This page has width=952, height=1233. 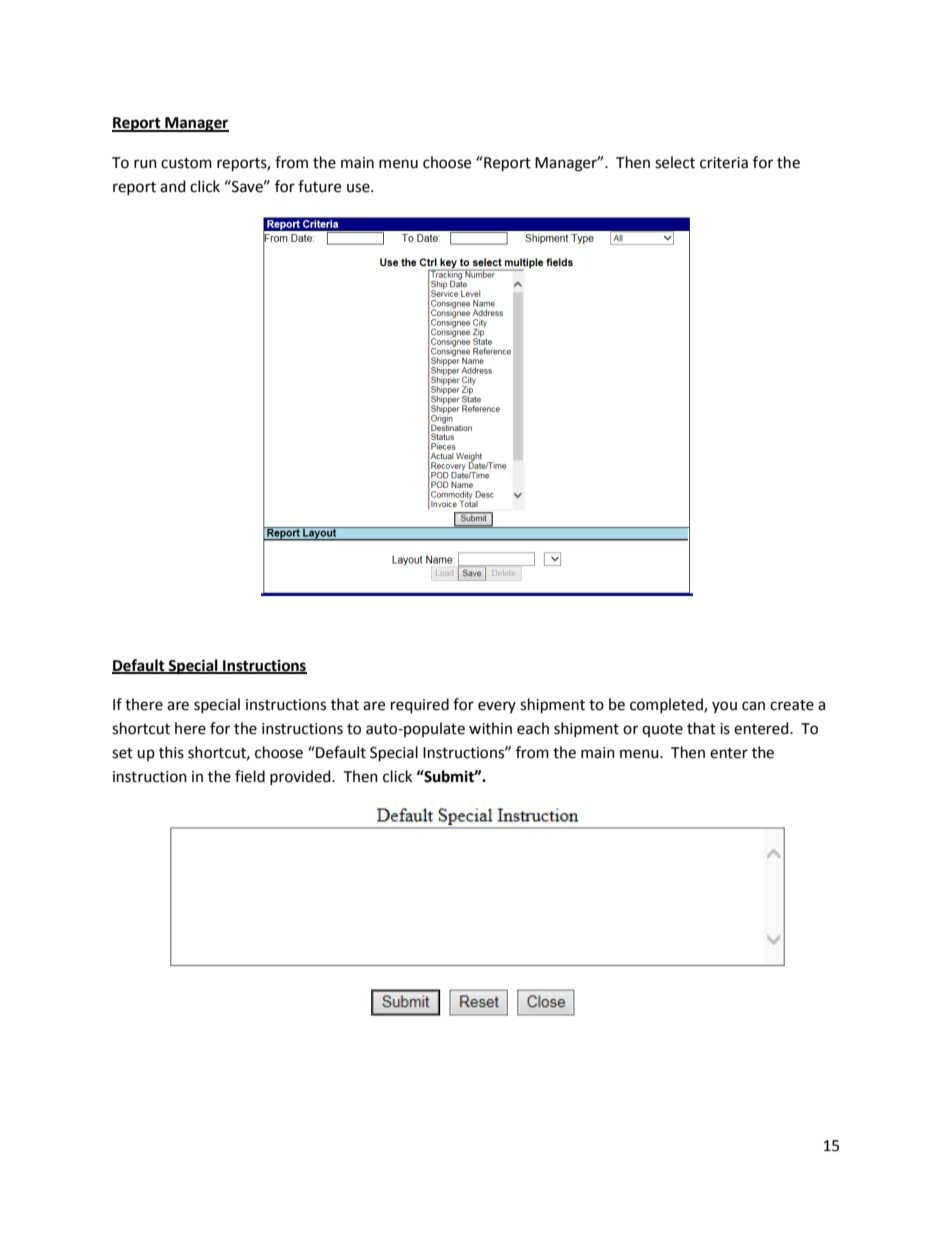 I want to click on within, so click(x=490, y=728).
